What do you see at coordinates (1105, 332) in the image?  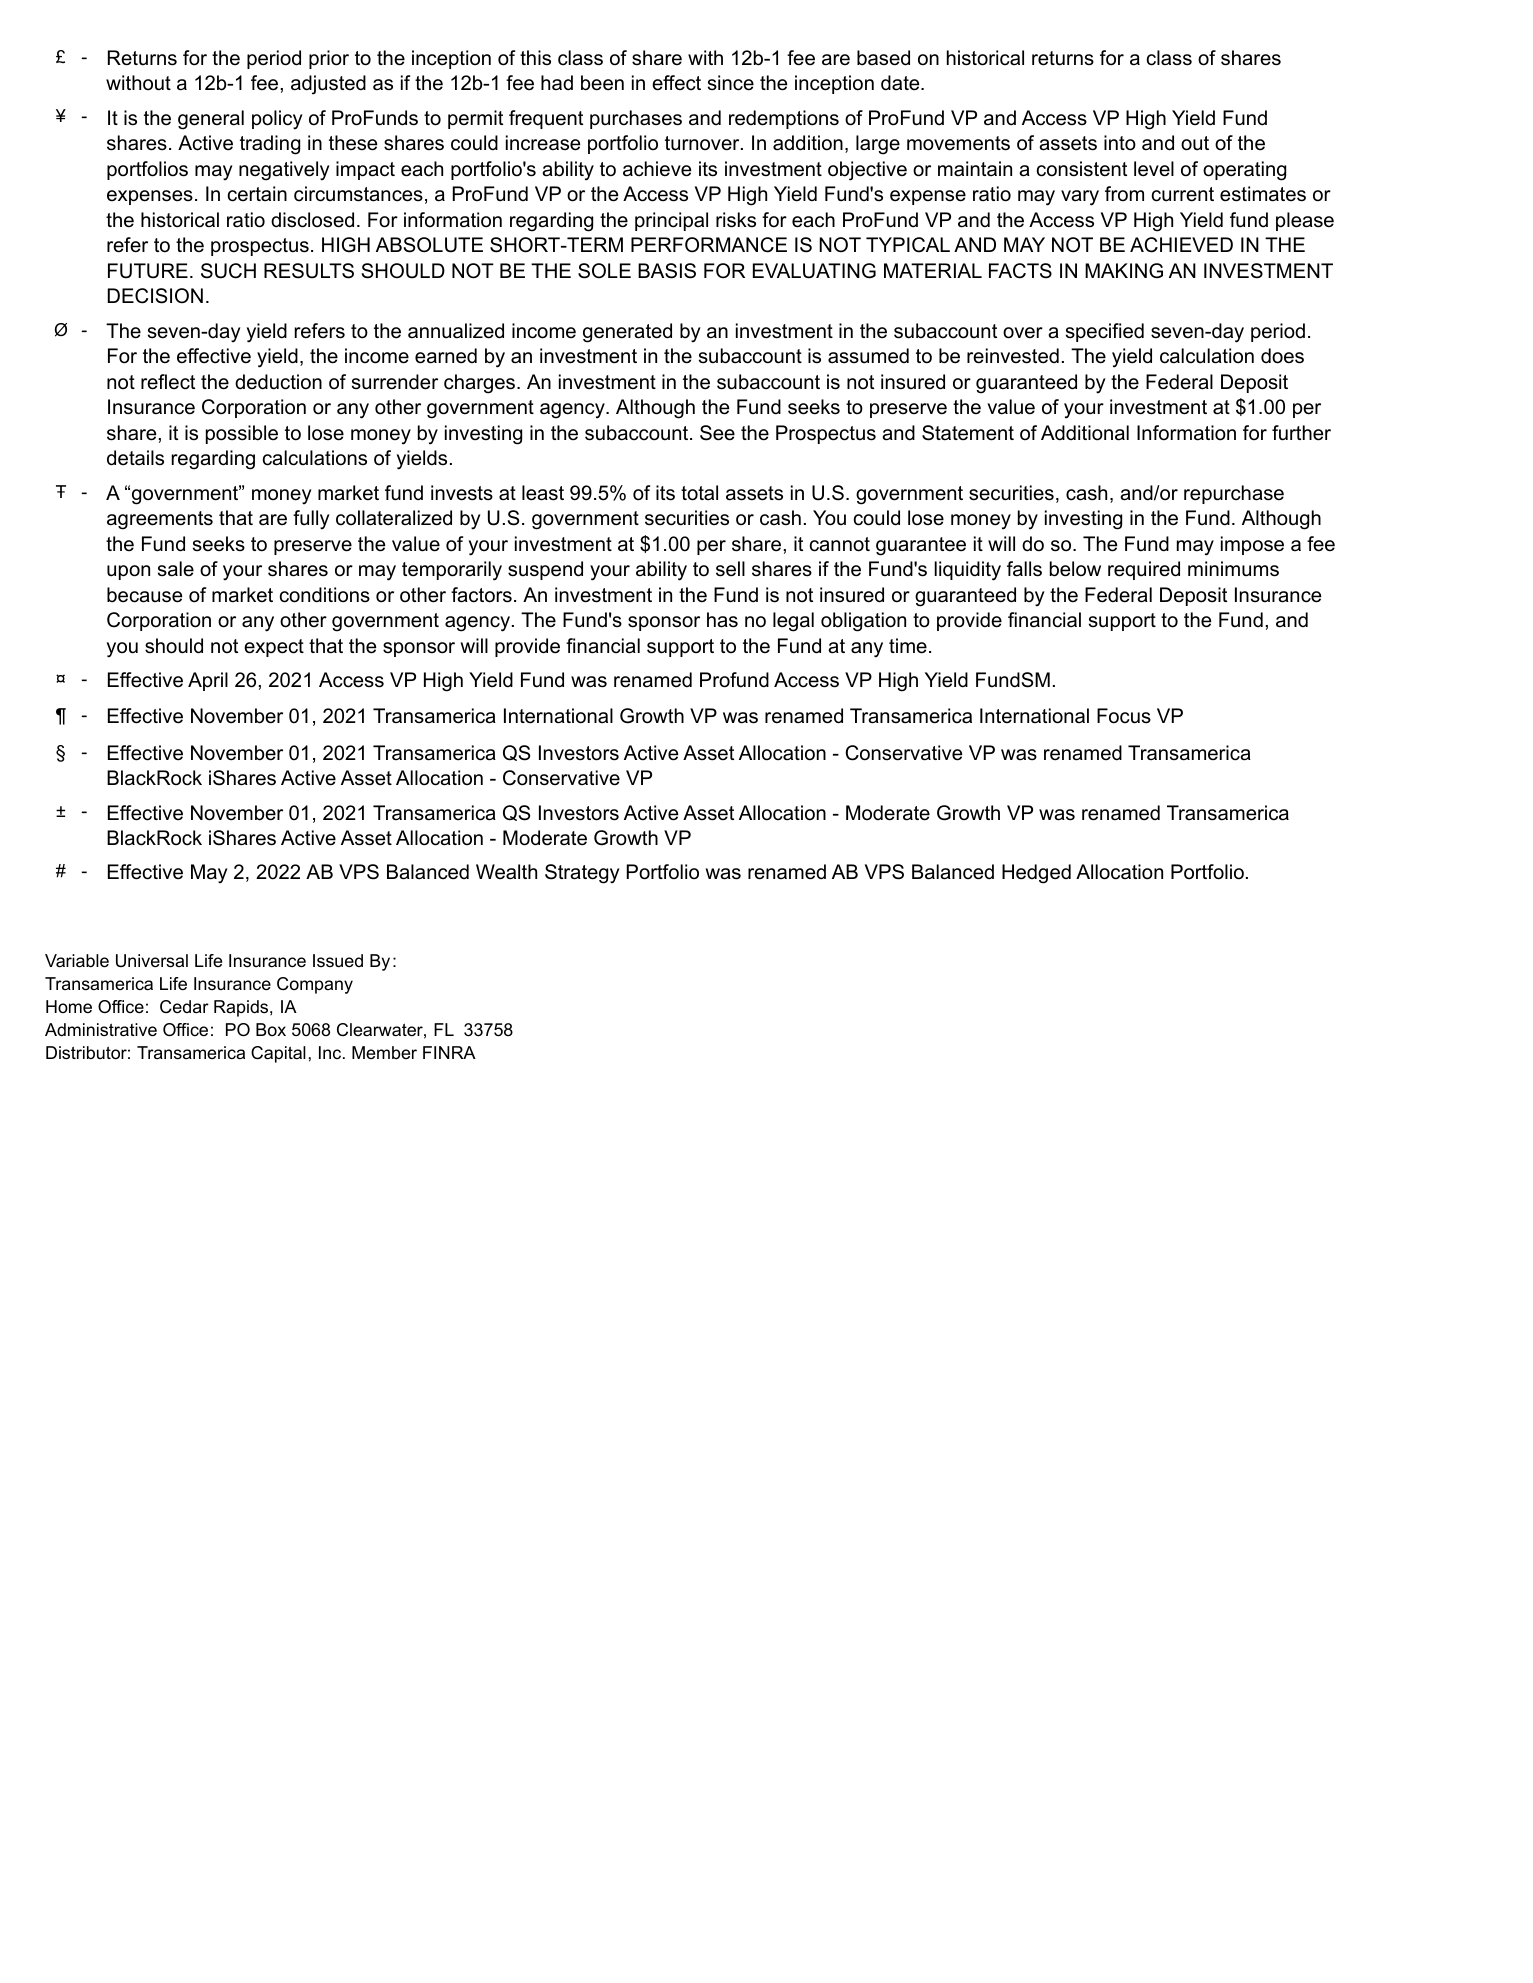 I see `specified` at bounding box center [1105, 332].
